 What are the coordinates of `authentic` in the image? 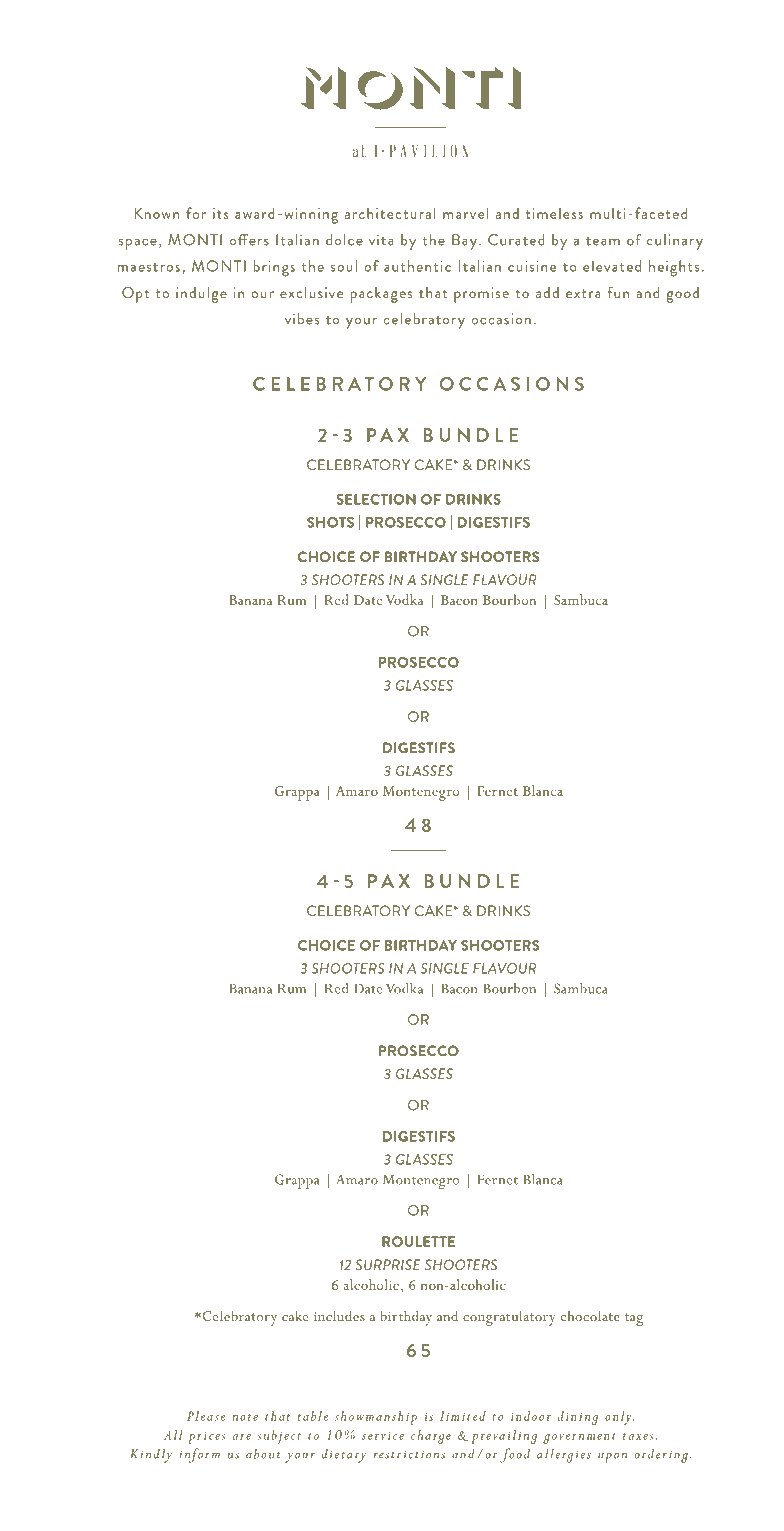 It's located at (417, 266).
